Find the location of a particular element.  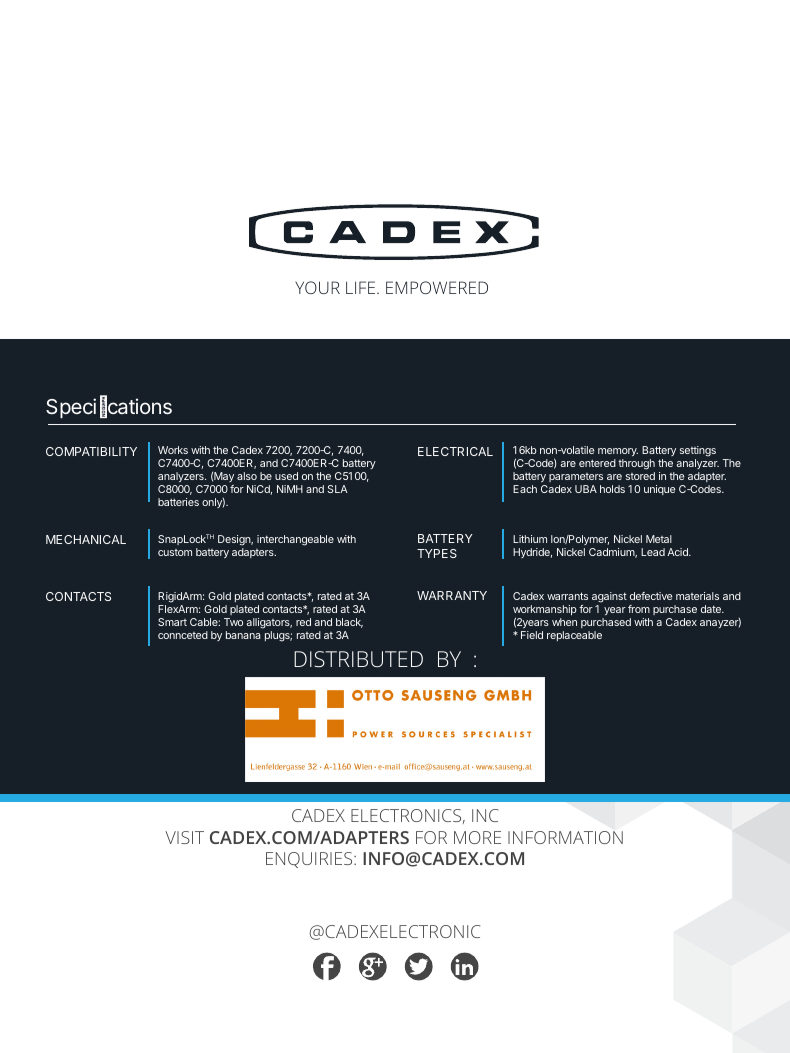

YOUR is located at coordinates (317, 287).
